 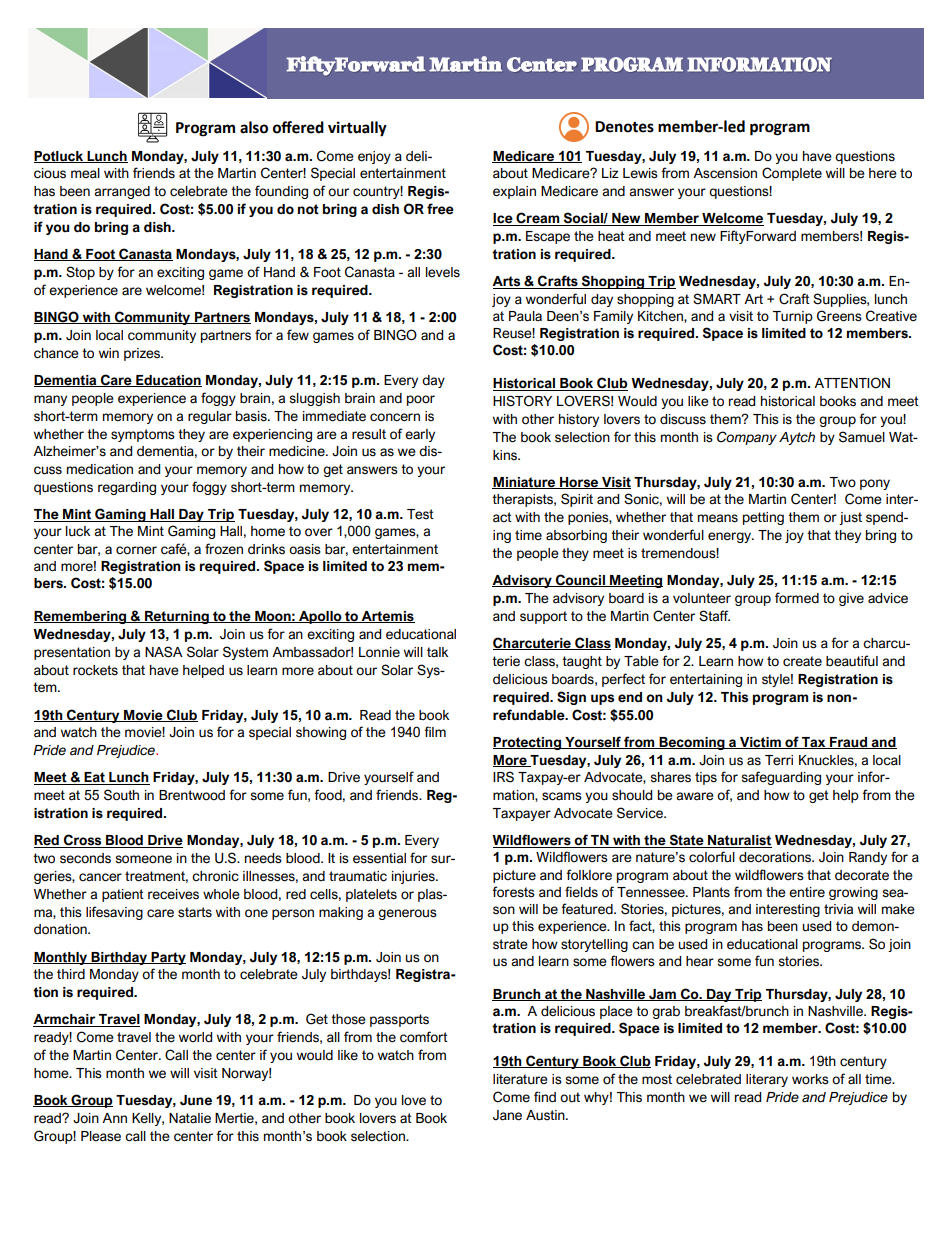 What do you see at coordinates (122, 192) in the page?
I see `arranged` at bounding box center [122, 192].
